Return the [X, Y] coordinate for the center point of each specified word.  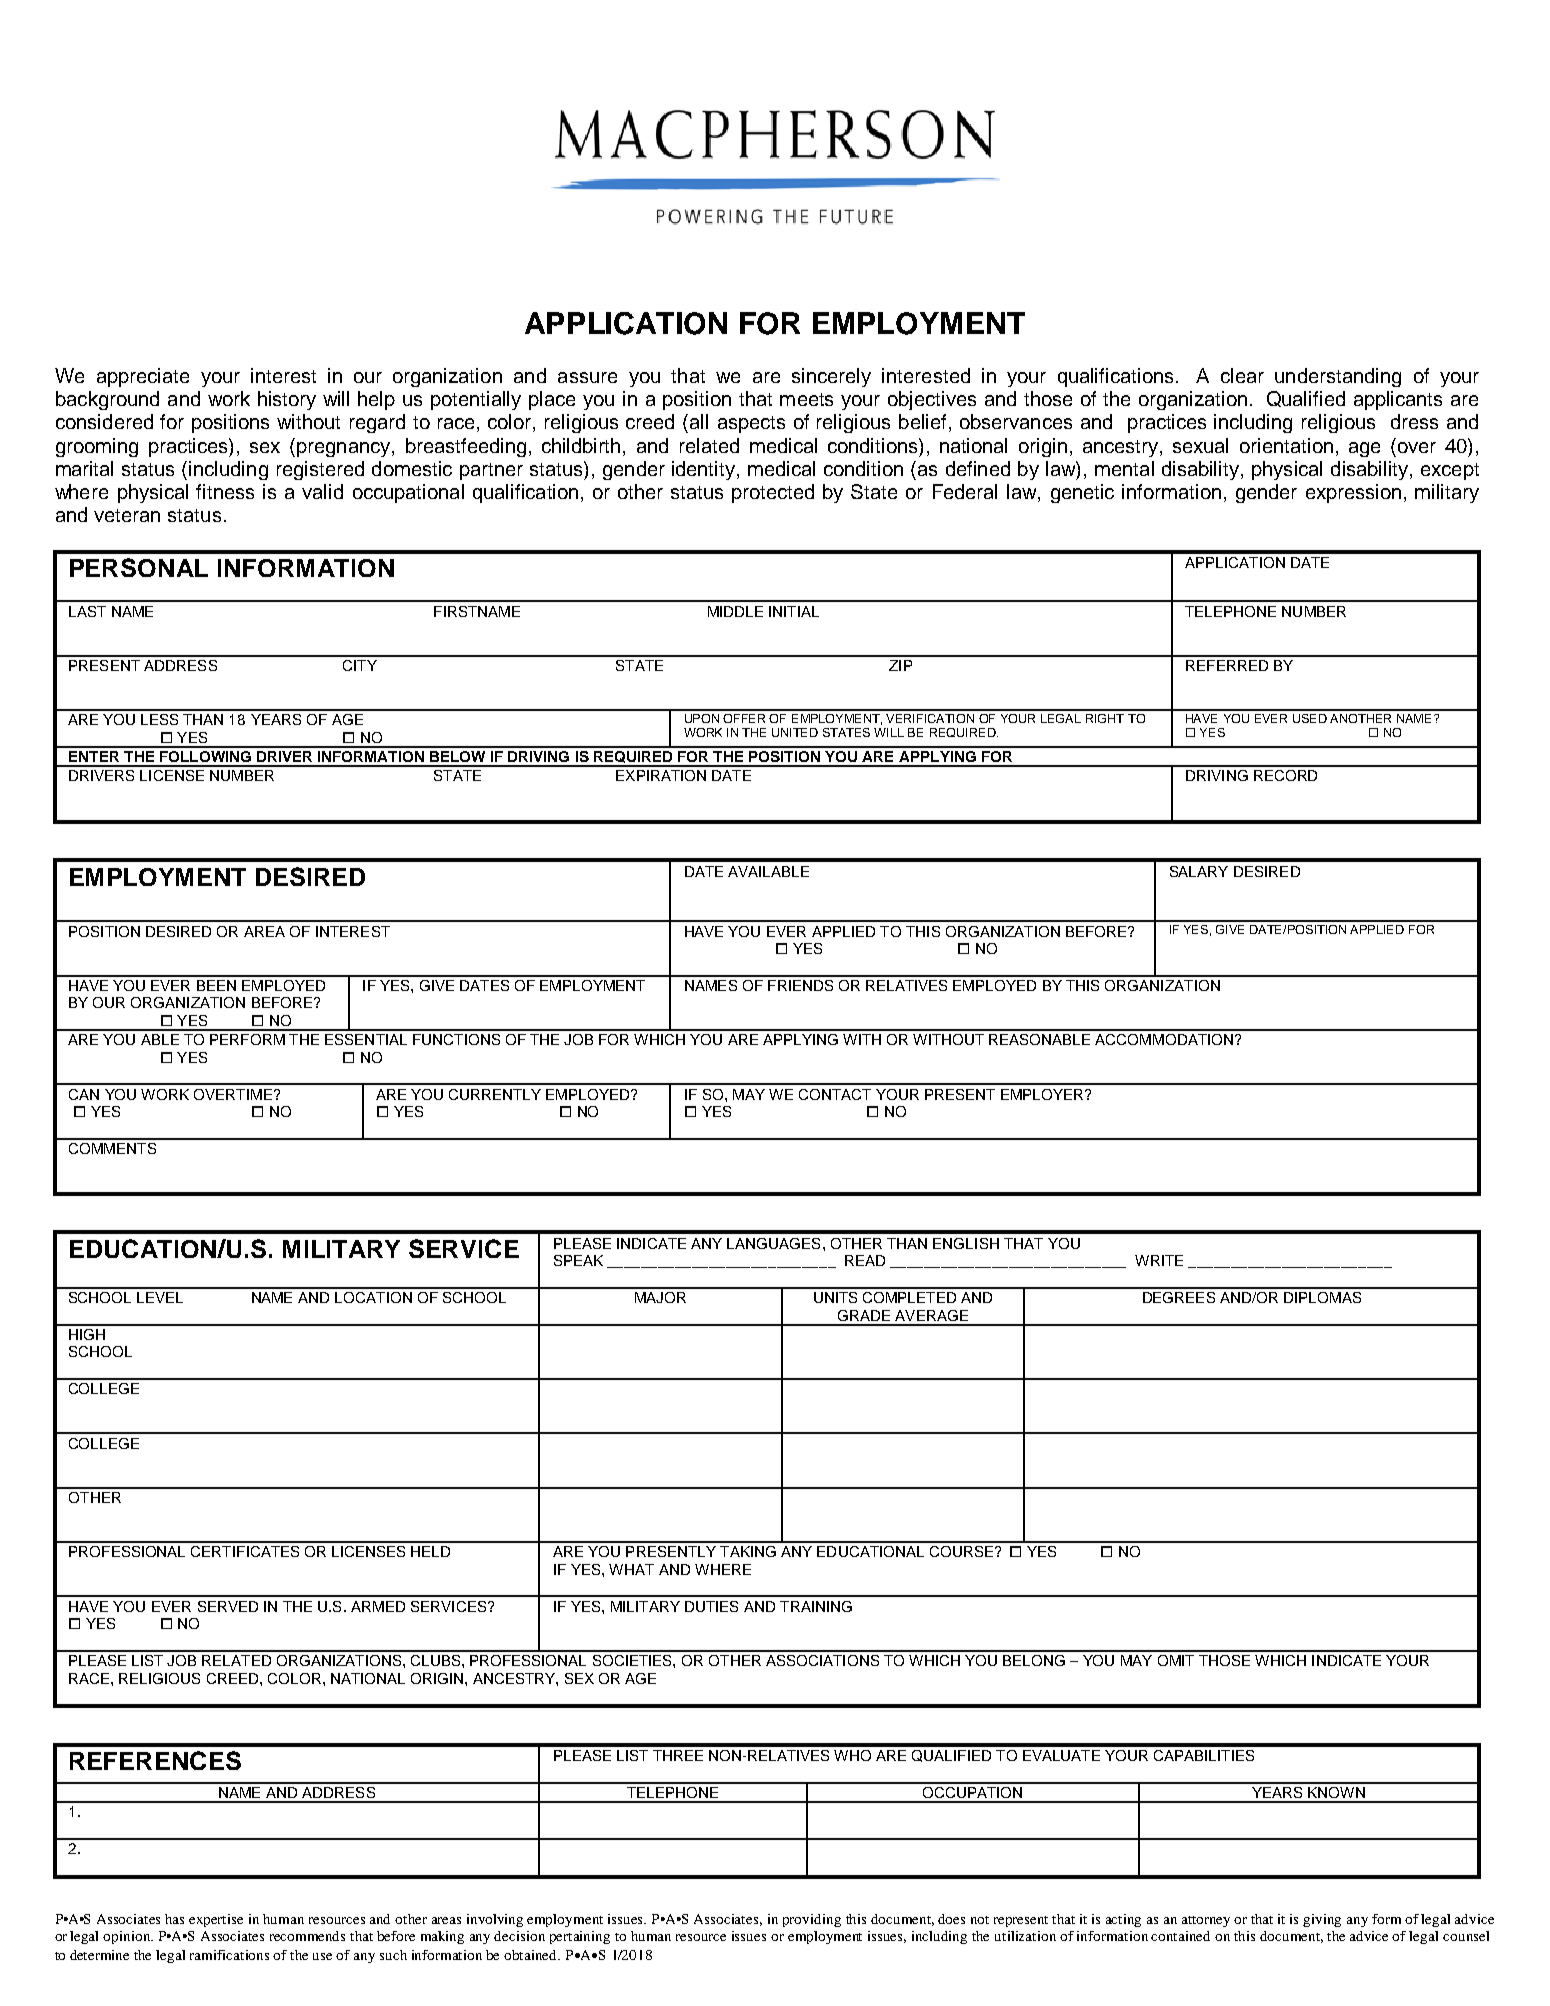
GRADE [864, 1315]
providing [812, 1920]
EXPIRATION [661, 775]
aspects [751, 424]
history [287, 400]
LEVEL [160, 1297]
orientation [1286, 445]
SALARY [1199, 871]
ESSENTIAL [366, 1039]
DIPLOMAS [1322, 1297]
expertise [216, 1920]
